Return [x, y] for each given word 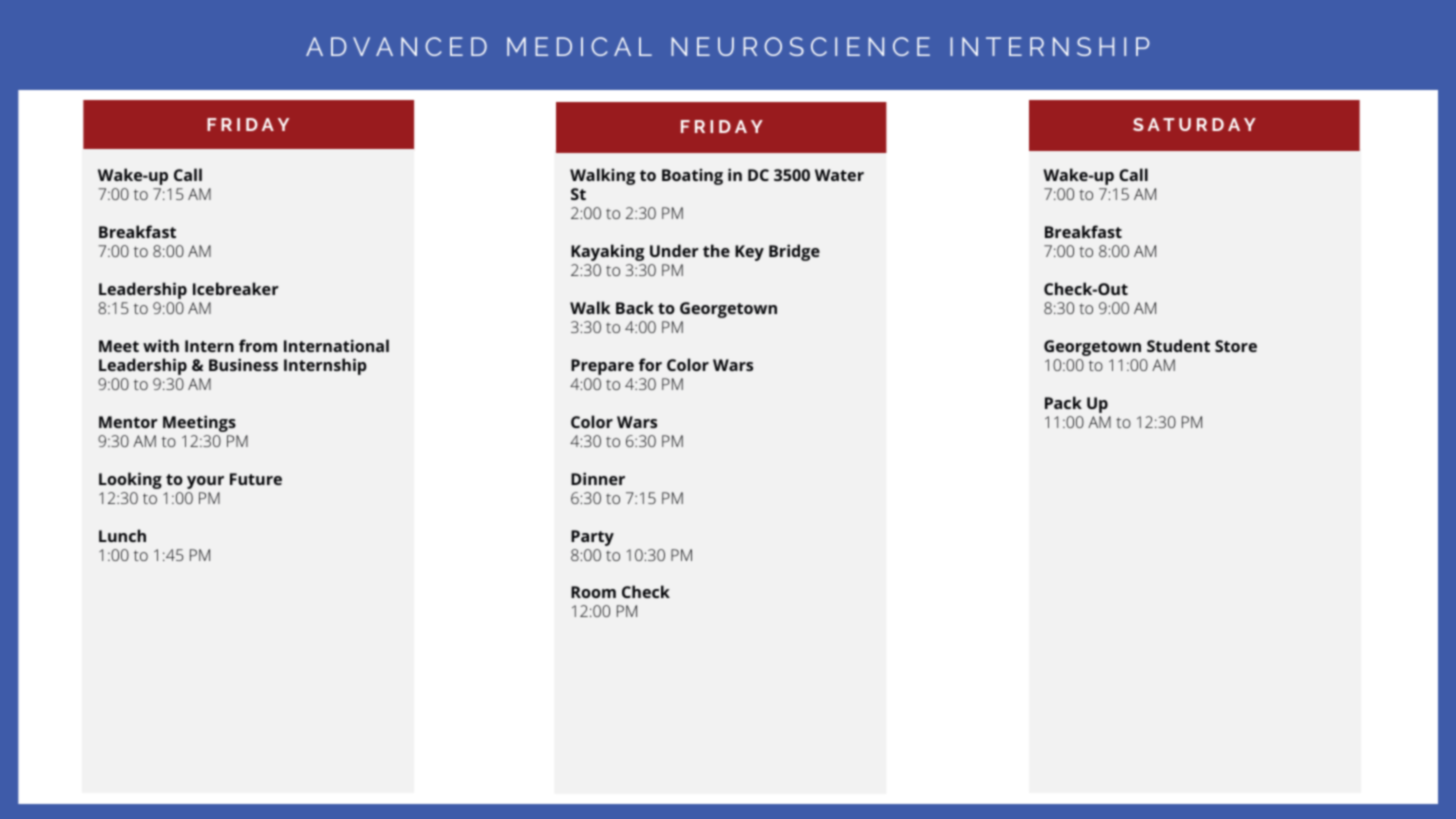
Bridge [794, 252]
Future [256, 479]
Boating [692, 177]
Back [635, 307]
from [258, 345]
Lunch [122, 535]
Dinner [598, 478]
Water [839, 175]
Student [1178, 345]
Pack [1063, 402]
